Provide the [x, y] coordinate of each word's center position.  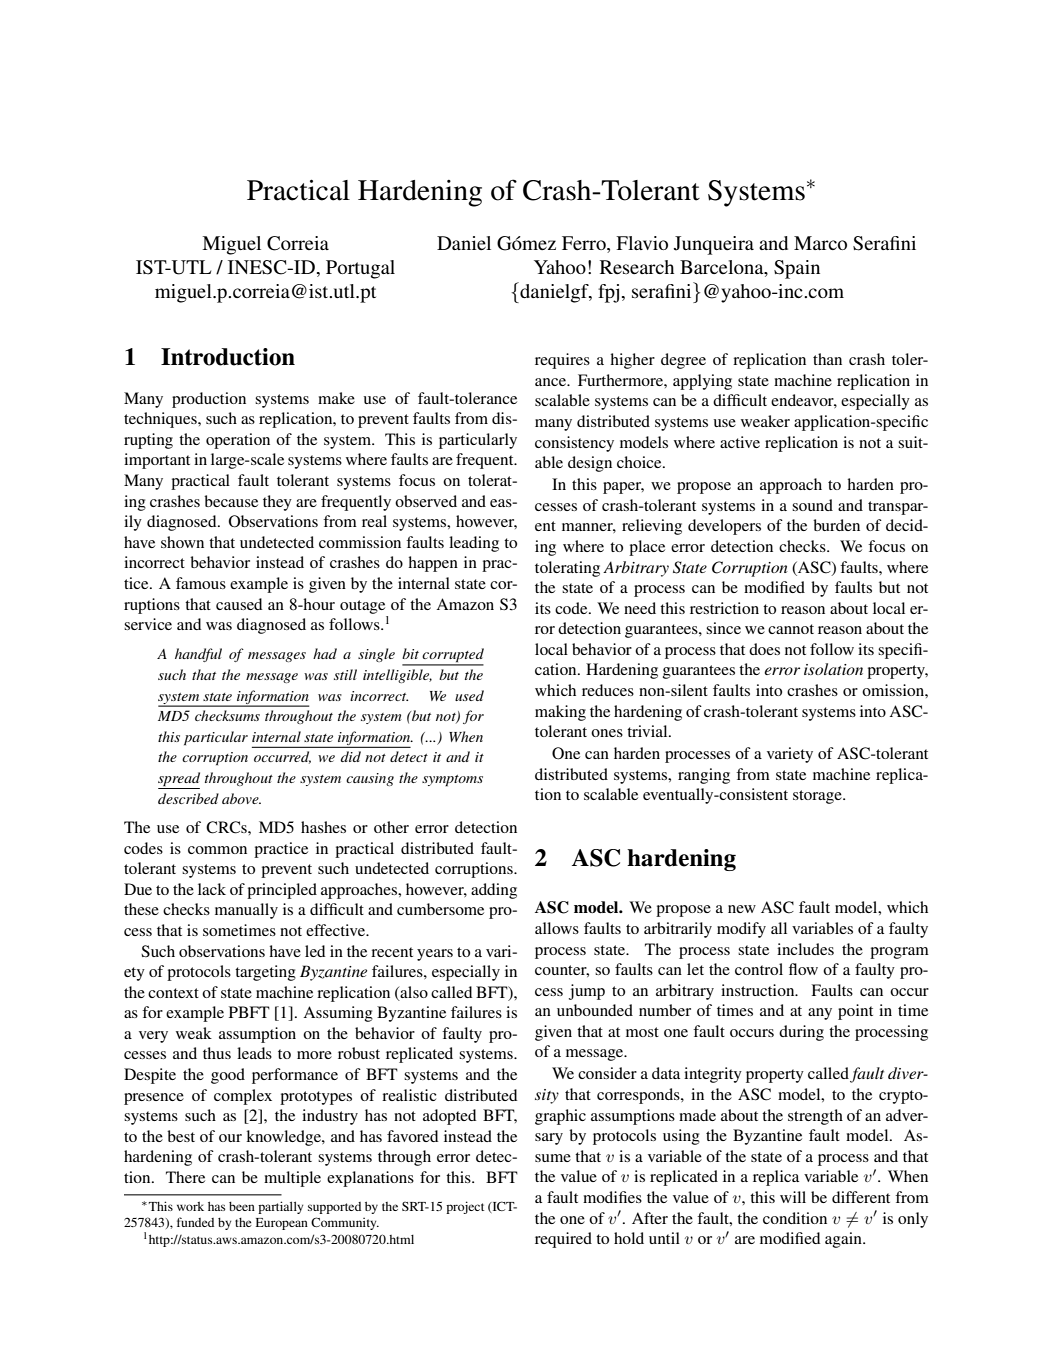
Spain [797, 269]
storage [818, 797]
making [560, 713]
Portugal [360, 269]
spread [179, 780]
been [242, 1206]
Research [637, 267]
